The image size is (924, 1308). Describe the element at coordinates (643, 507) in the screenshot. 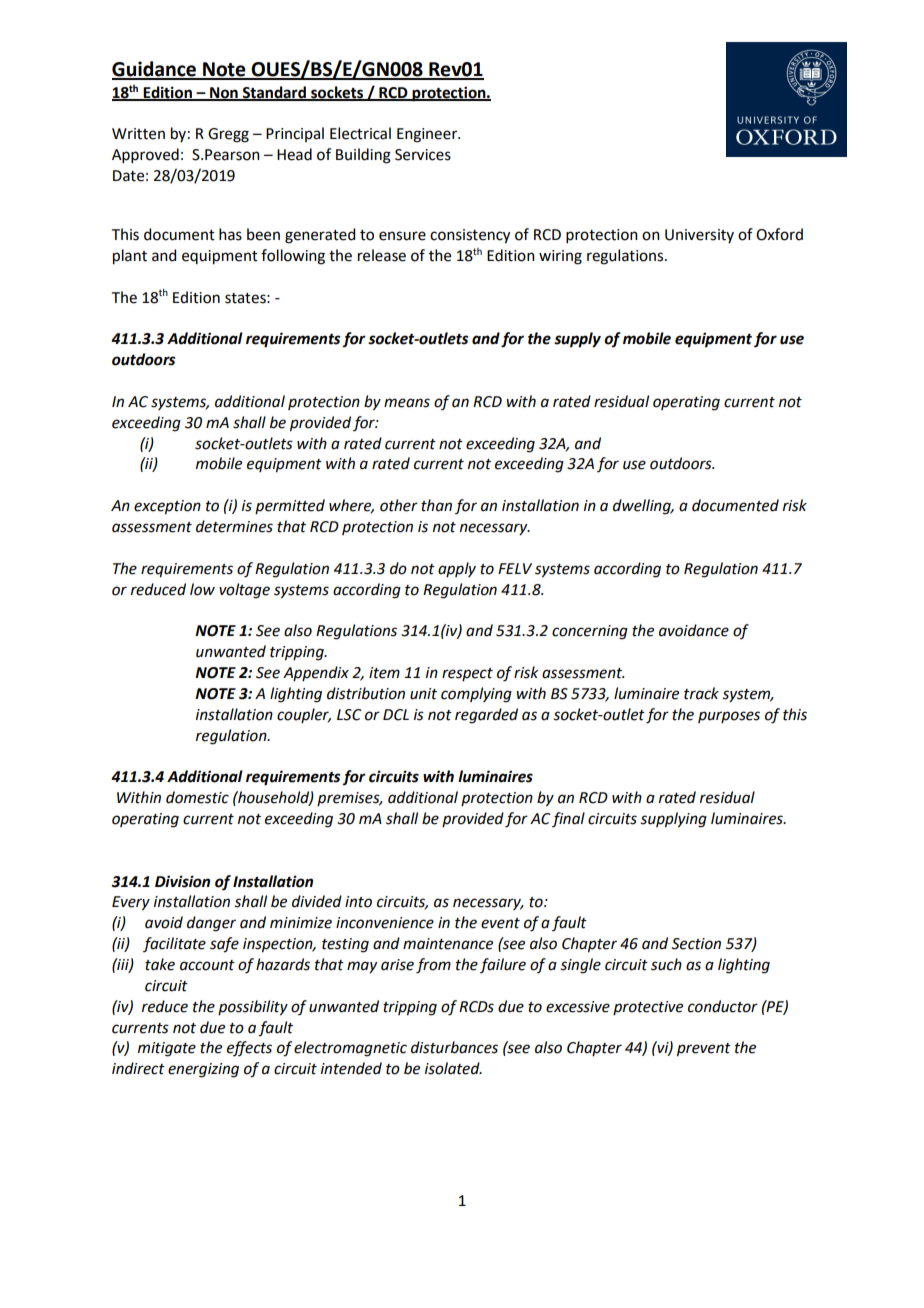

I see `dwelling` at that location.
